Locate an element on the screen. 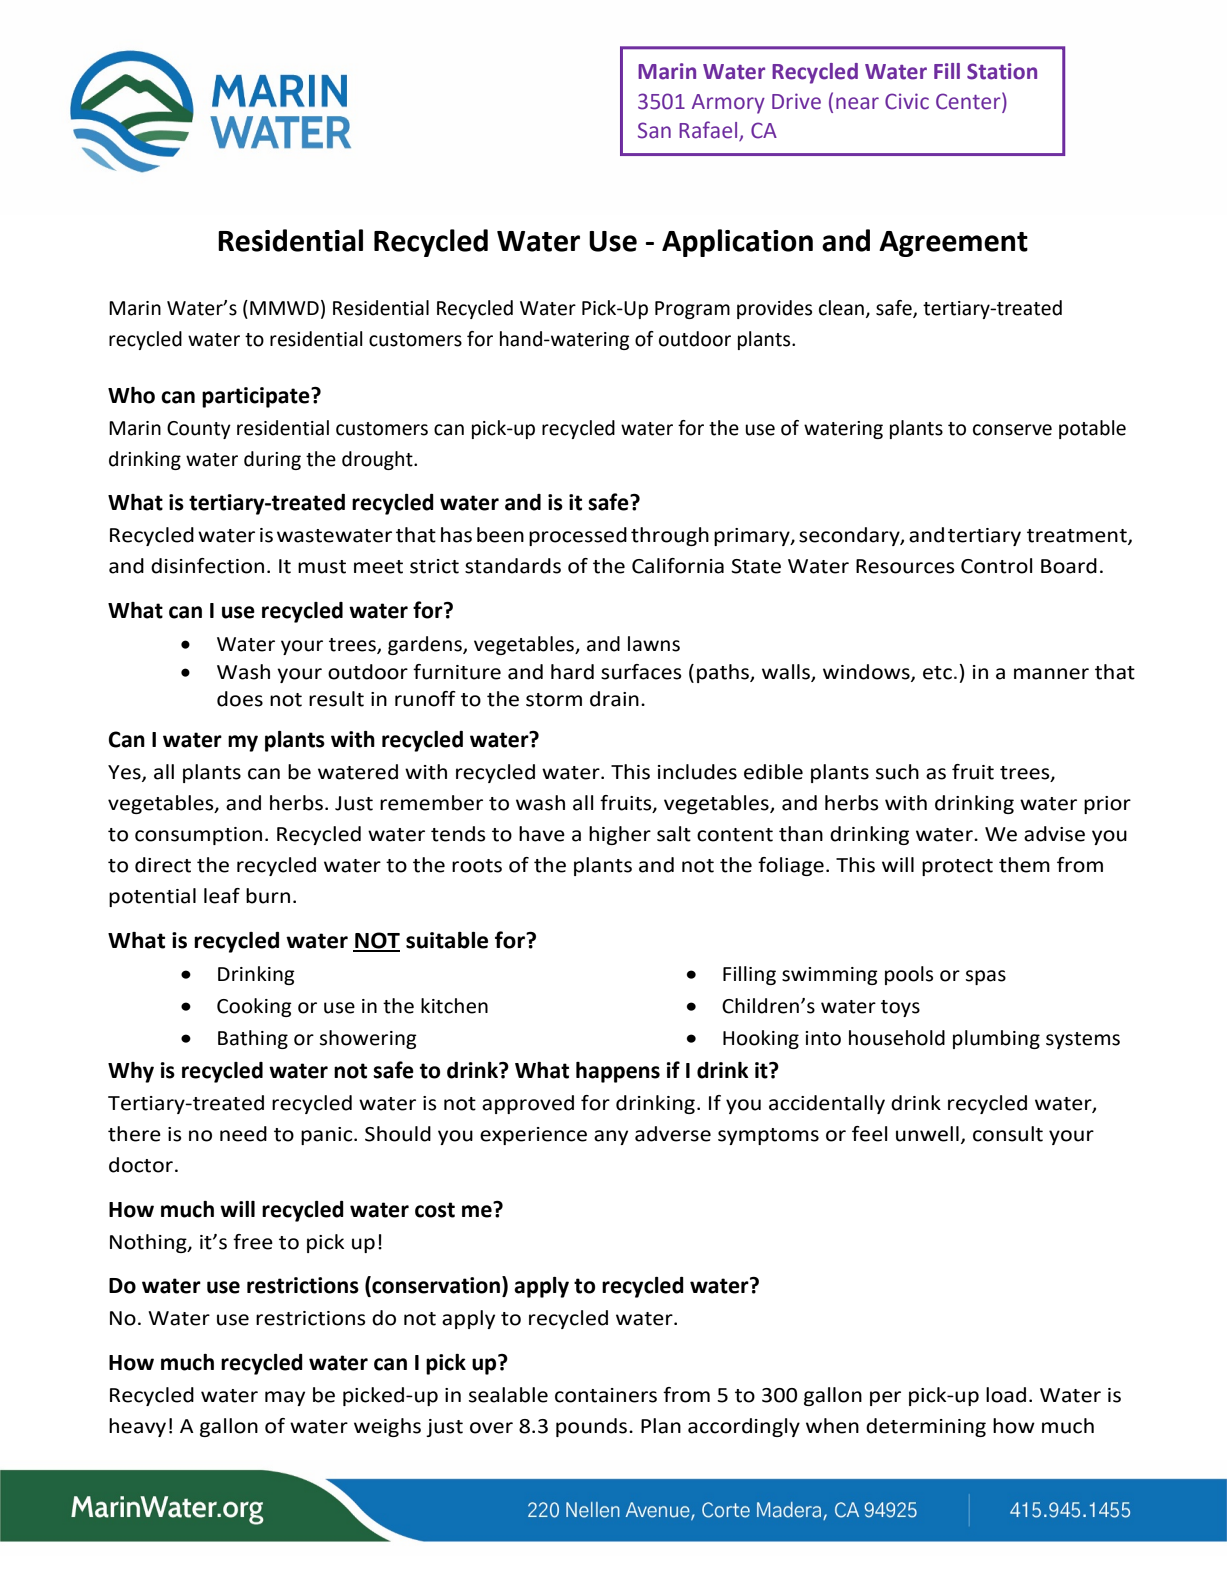 This screenshot has width=1227, height=1588. Cooking is located at coordinates (254, 1007).
